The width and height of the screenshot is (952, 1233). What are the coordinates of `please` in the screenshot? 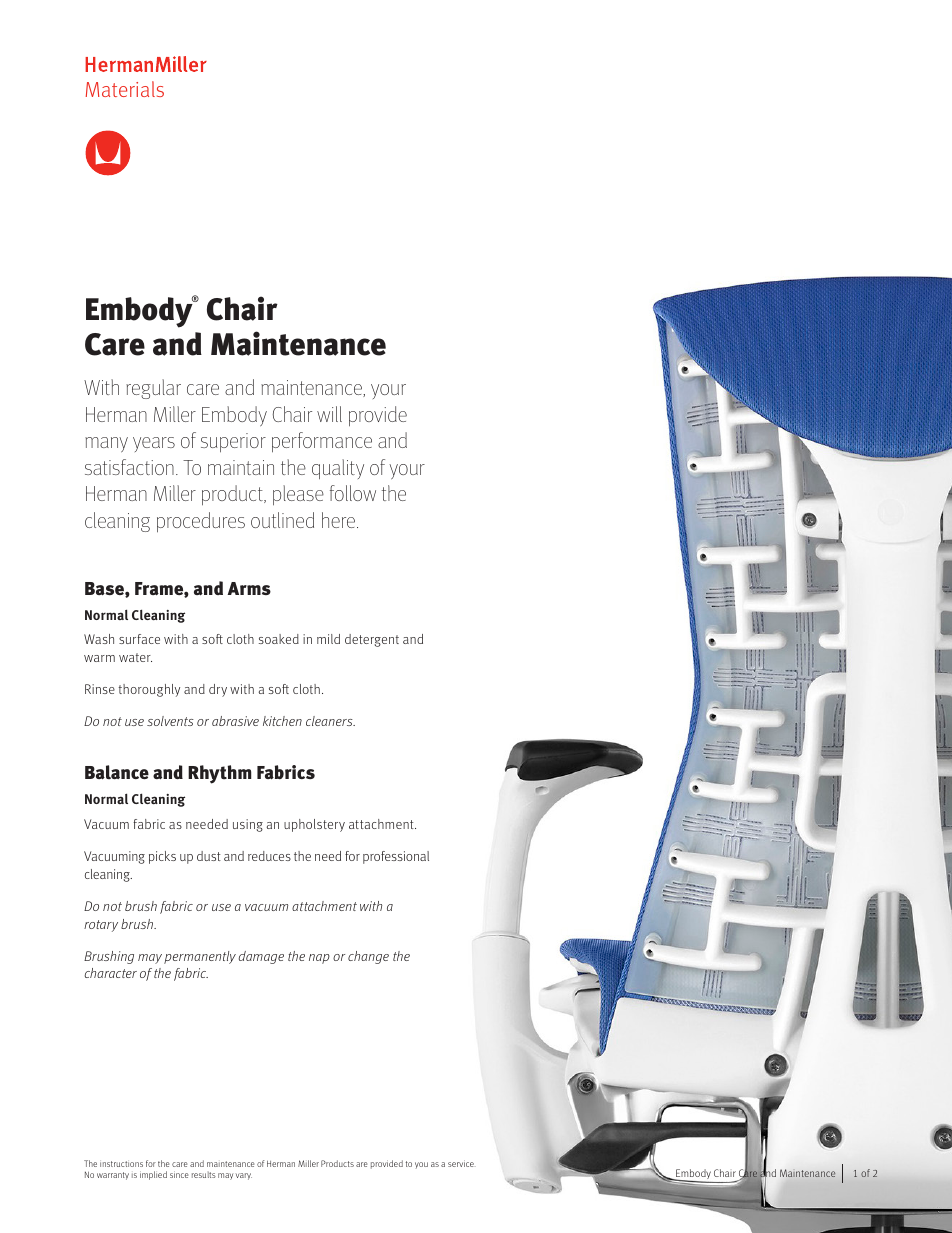 It's located at (298, 495).
